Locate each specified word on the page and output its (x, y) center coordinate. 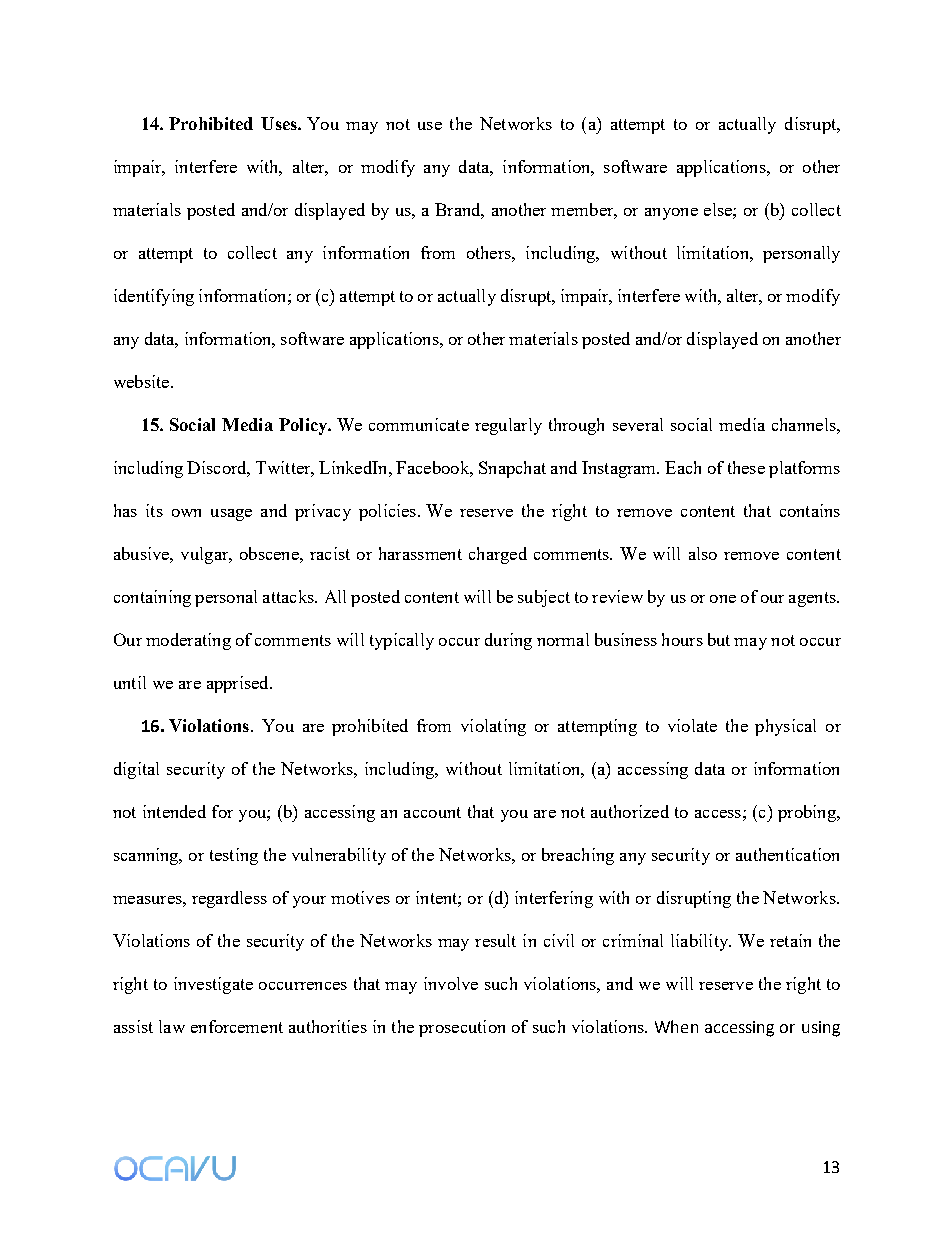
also (703, 553)
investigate (213, 985)
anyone (671, 214)
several (638, 424)
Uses (280, 123)
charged (498, 555)
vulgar (206, 555)
